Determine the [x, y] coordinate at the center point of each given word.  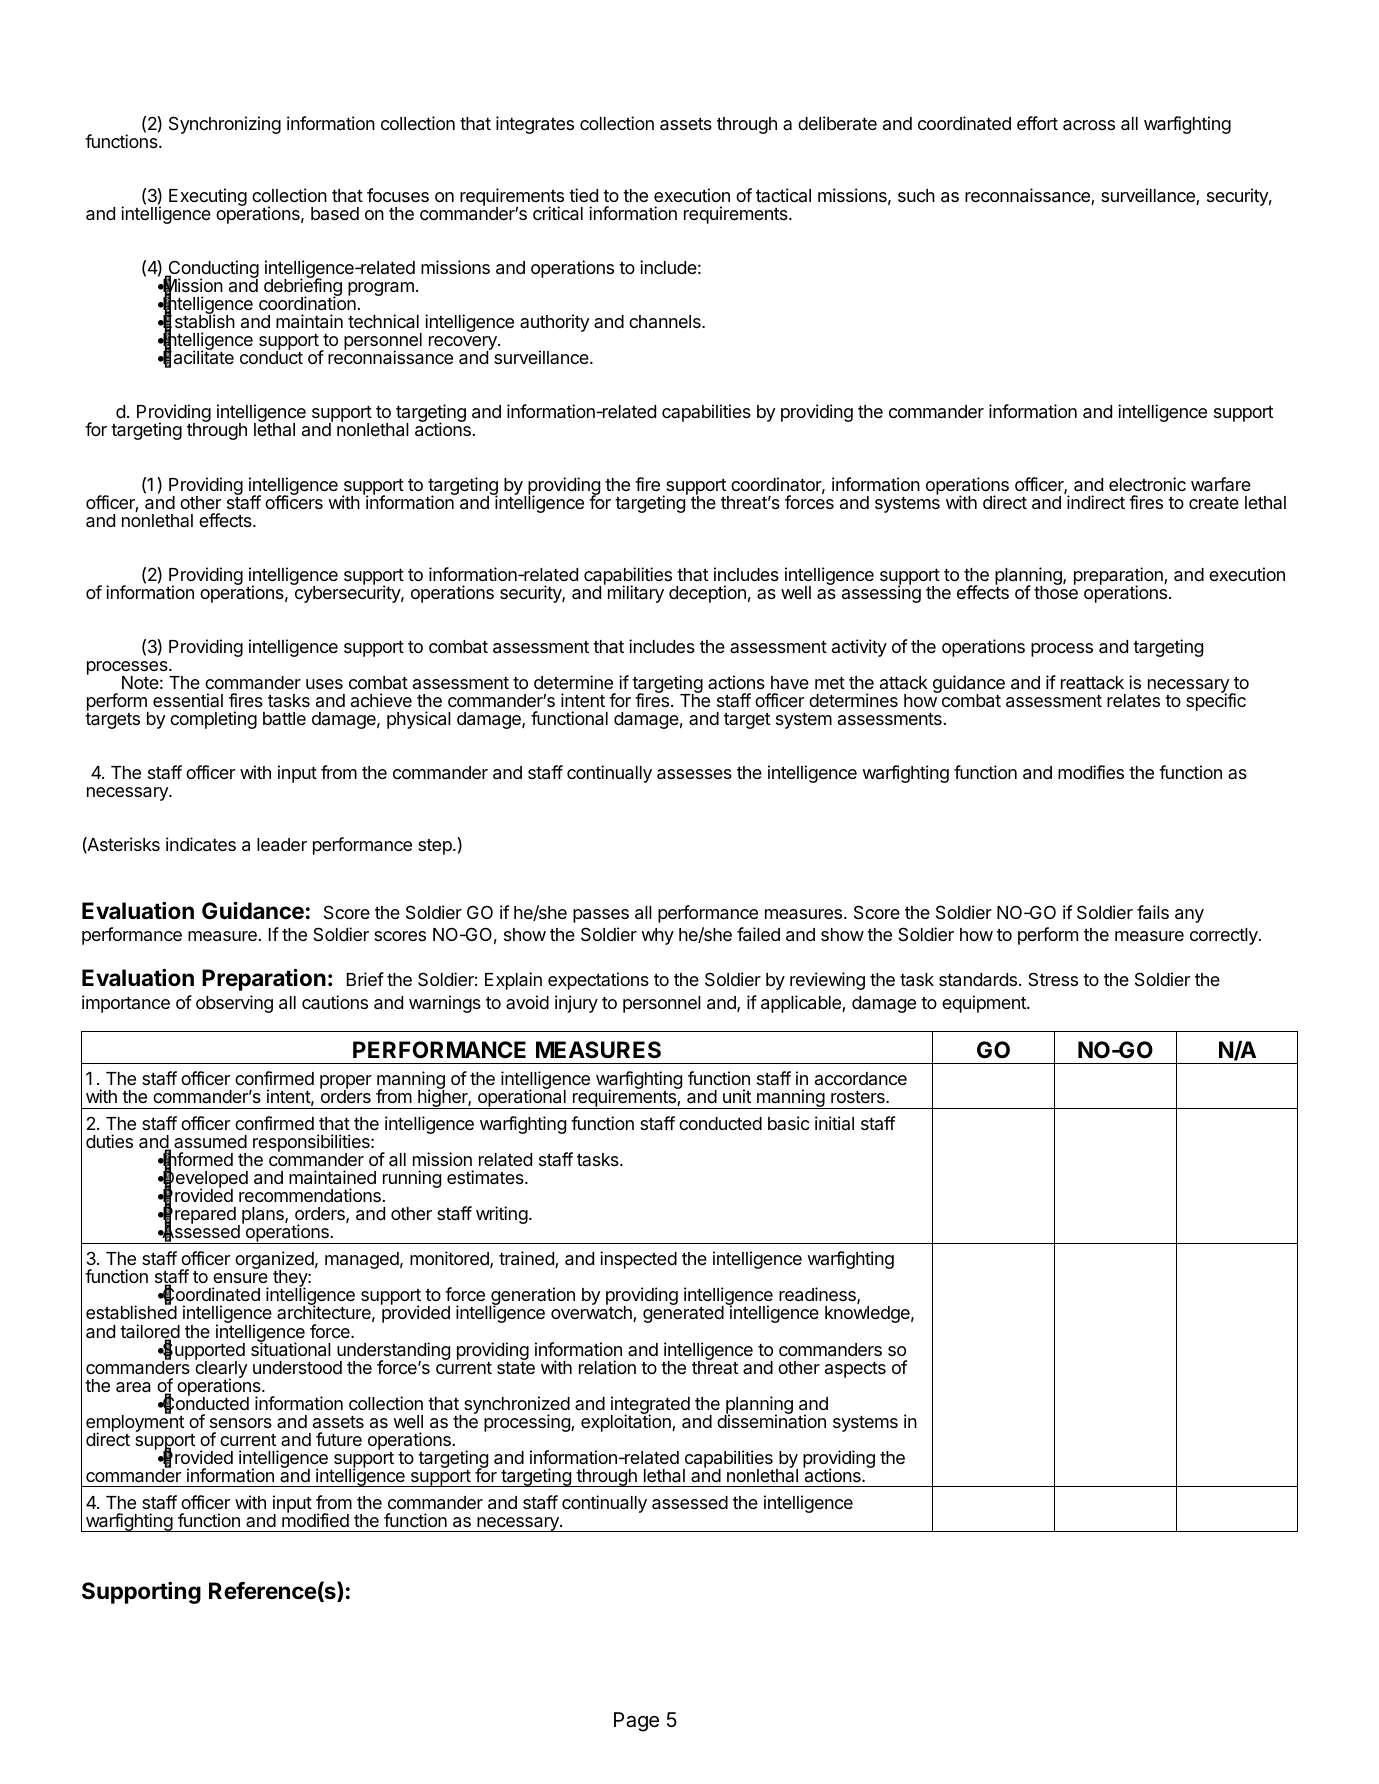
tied [583, 195]
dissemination [771, 1420]
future [339, 1439]
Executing [208, 197]
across [1089, 125]
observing [234, 1004]
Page [636, 1722]
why [657, 936]
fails [1153, 912]
